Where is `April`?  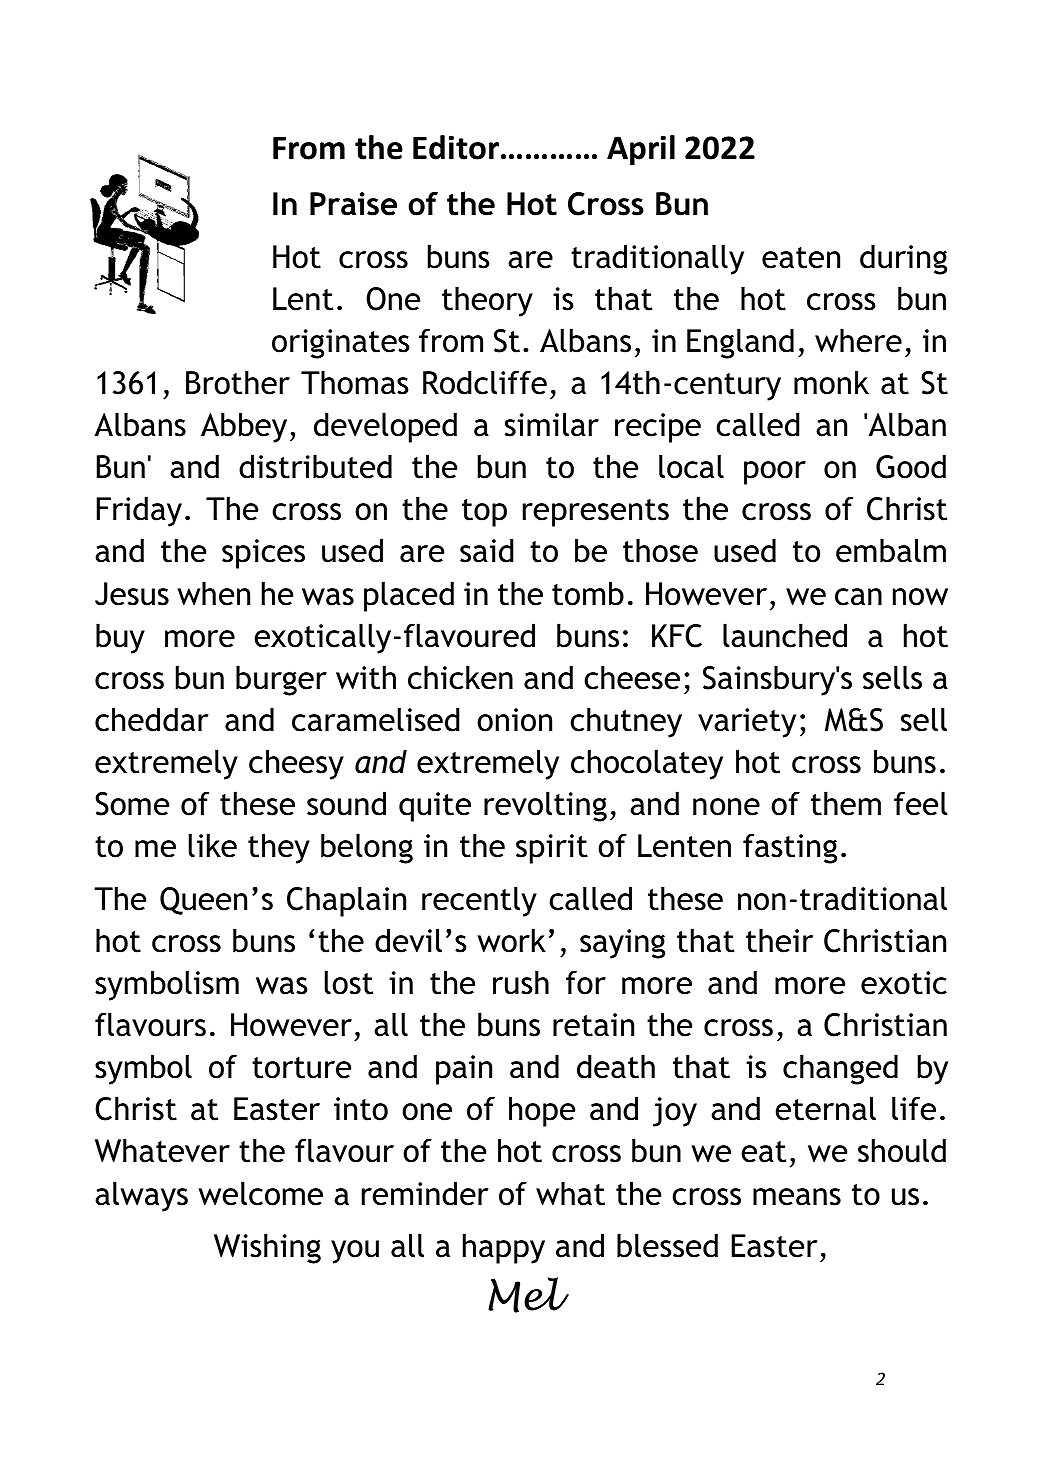 April is located at coordinates (641, 150).
